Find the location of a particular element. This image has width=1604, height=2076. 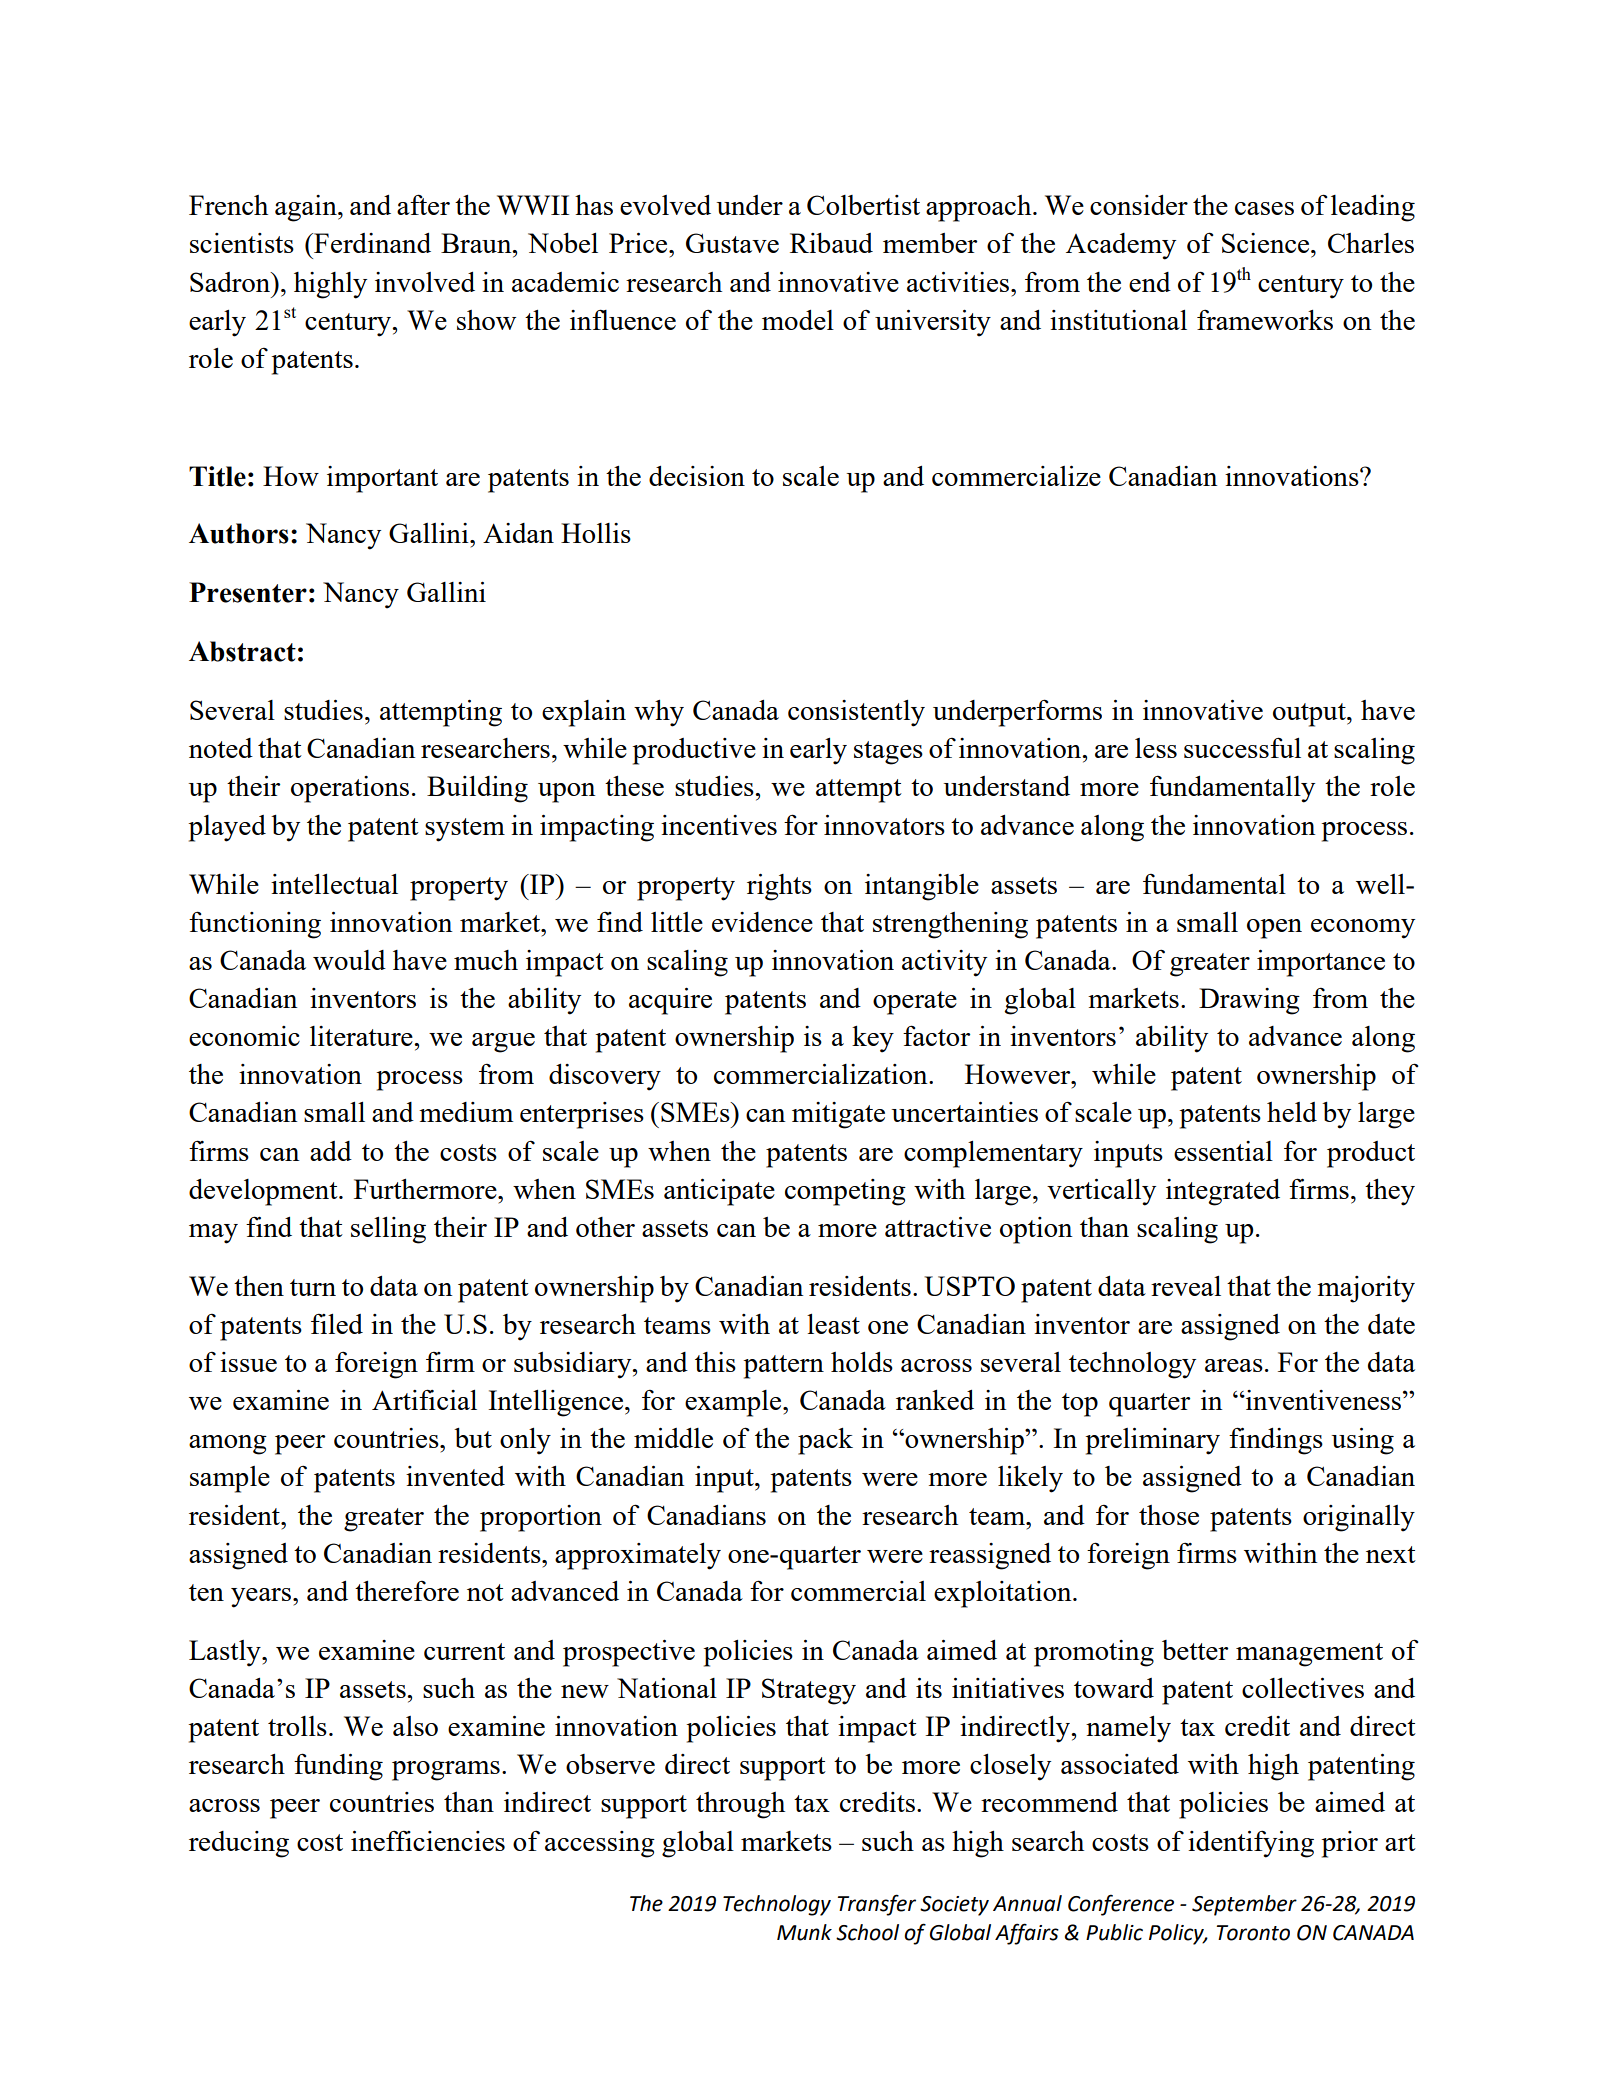

September is located at coordinates (1244, 1905).
